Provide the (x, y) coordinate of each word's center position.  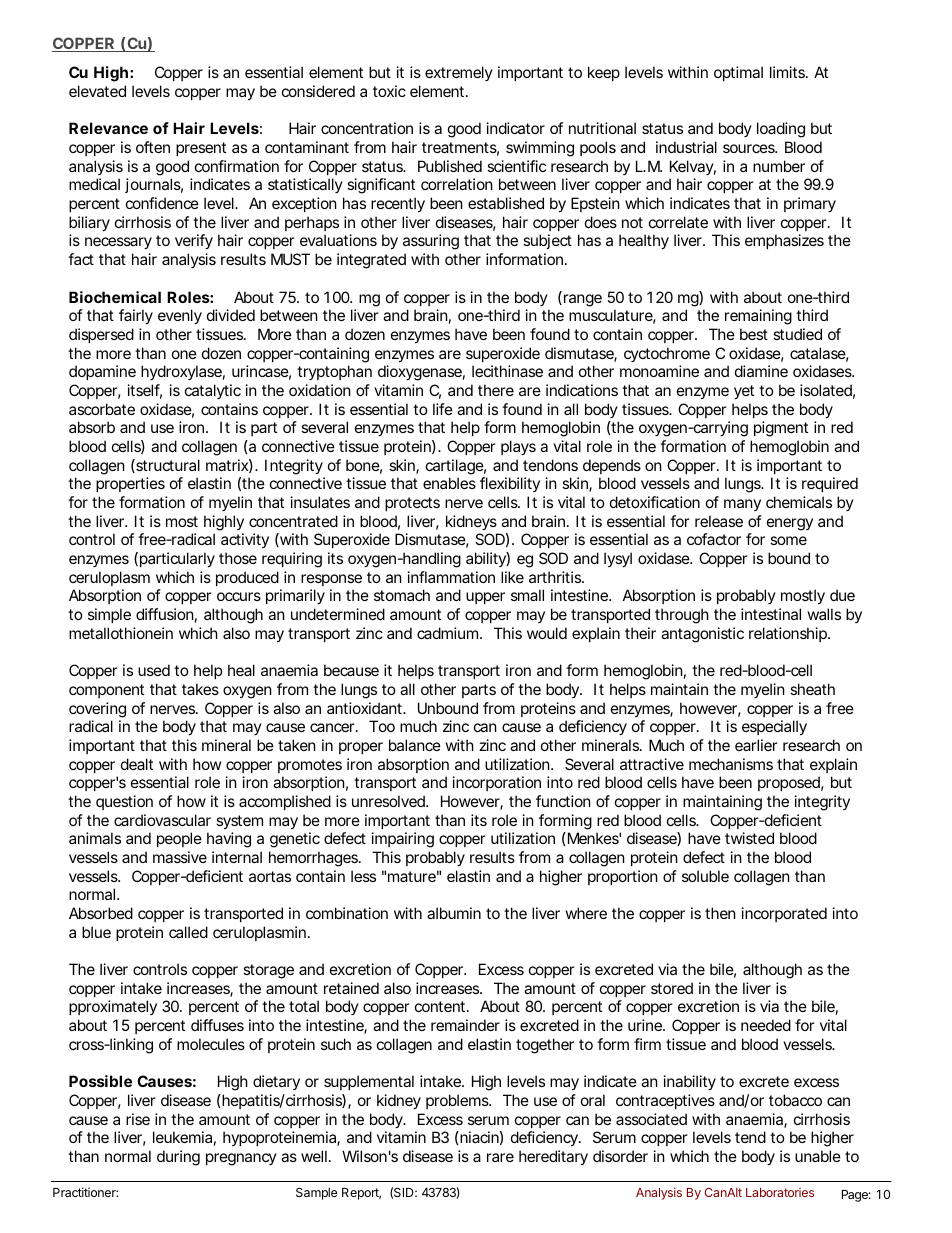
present (201, 149)
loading (781, 130)
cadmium (449, 633)
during (178, 1158)
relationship (789, 634)
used (154, 670)
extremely (459, 73)
